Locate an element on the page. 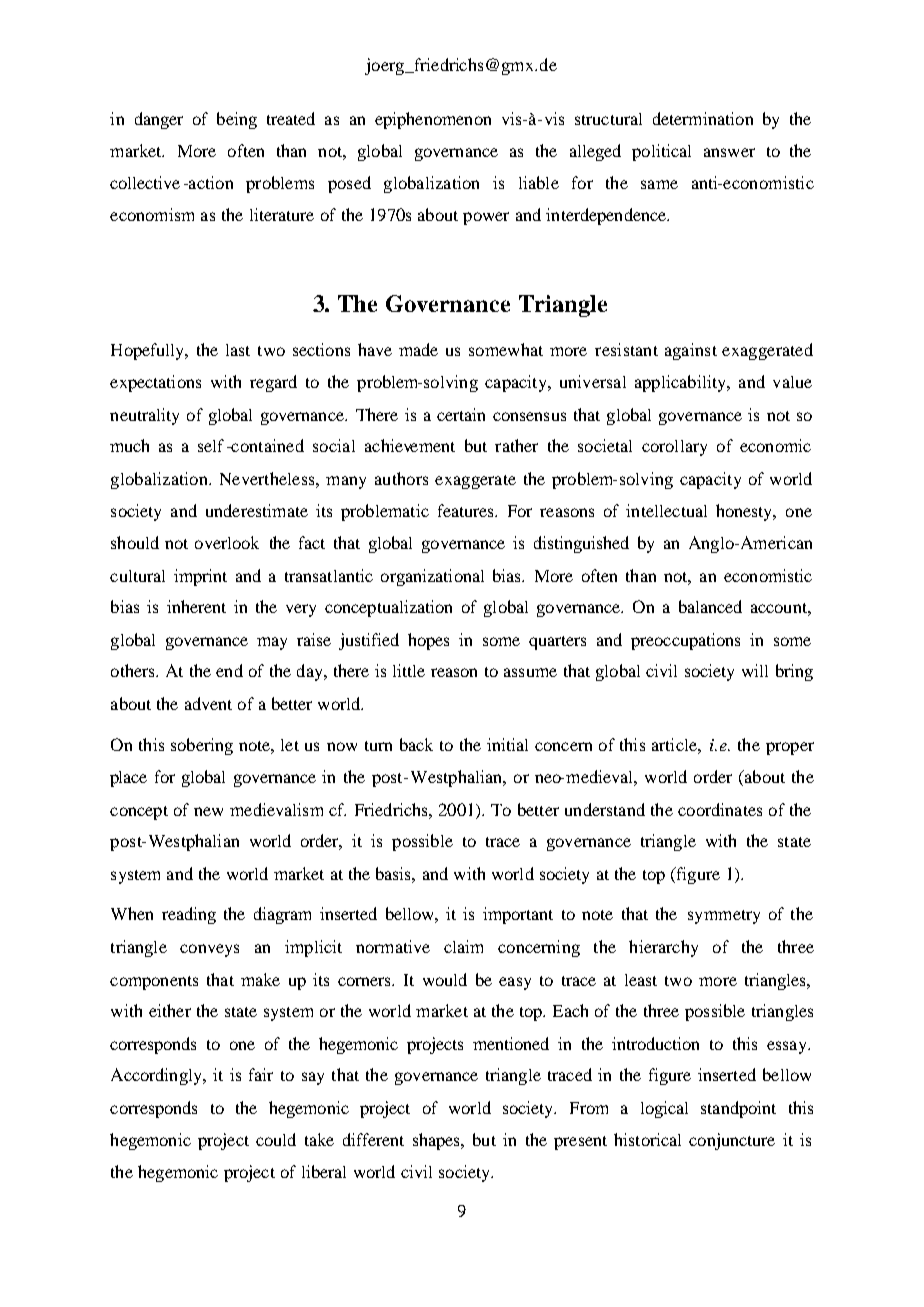 The height and width of the page is (1307, 924). could is located at coordinates (276, 1139).
